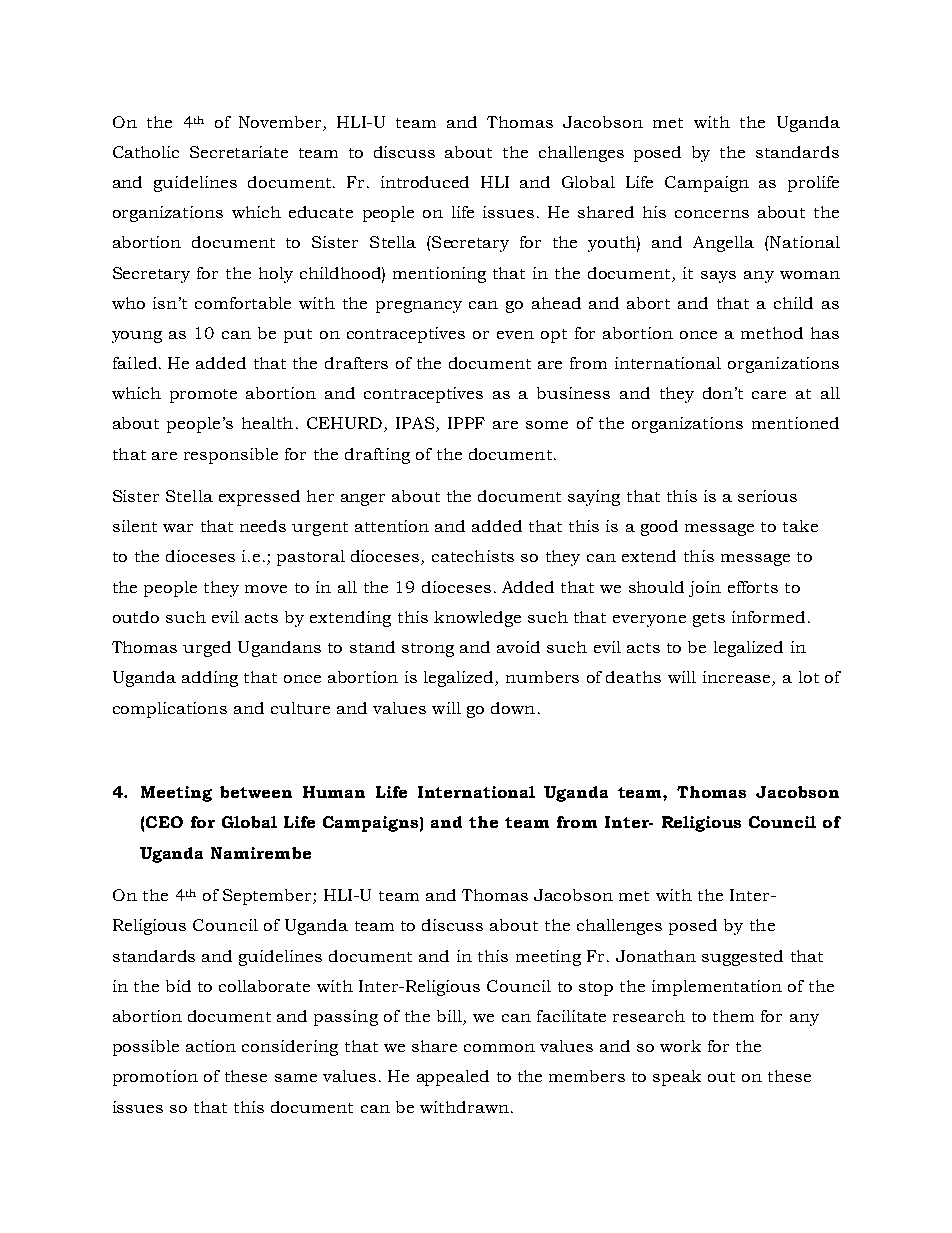 The height and width of the image is (1233, 952). I want to click on Catholic, so click(146, 152).
